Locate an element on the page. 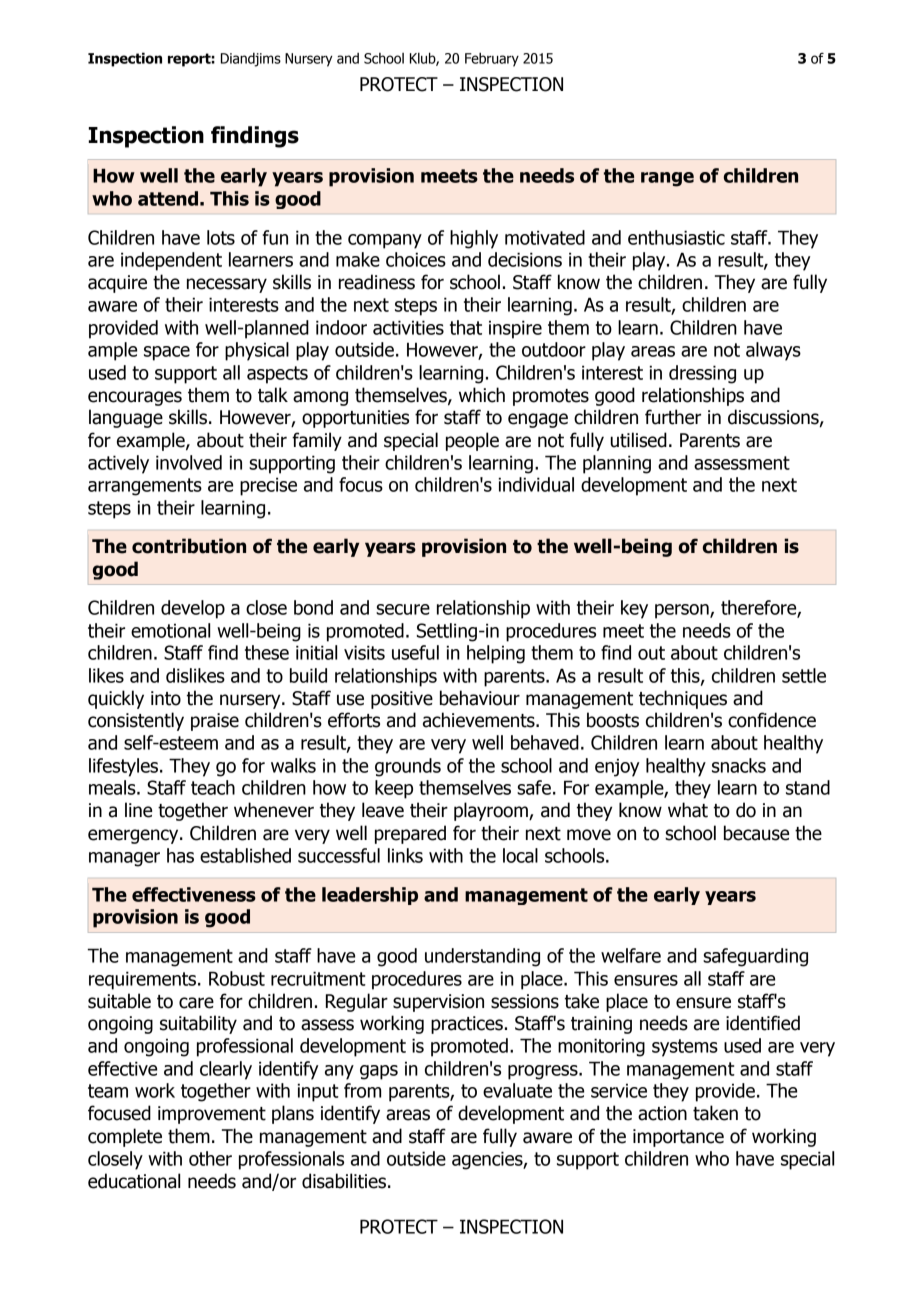  evaluate is located at coordinates (517, 1090).
